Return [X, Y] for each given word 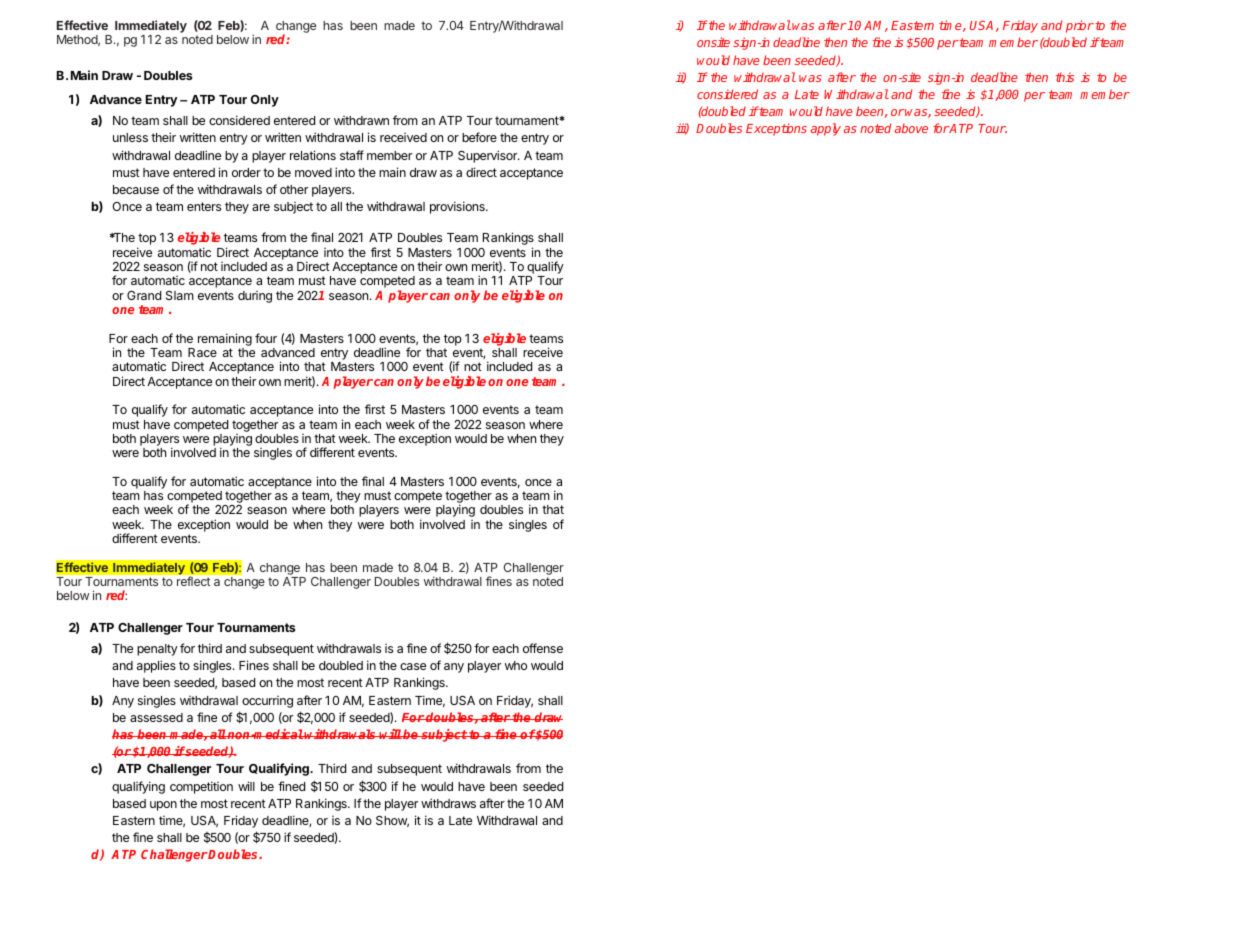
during [255, 297]
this [1065, 77]
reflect [193, 581]
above [911, 128]
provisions [458, 207]
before [479, 137]
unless [130, 137]
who [516, 665]
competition [201, 787]
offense [543, 648]
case [413, 666]
